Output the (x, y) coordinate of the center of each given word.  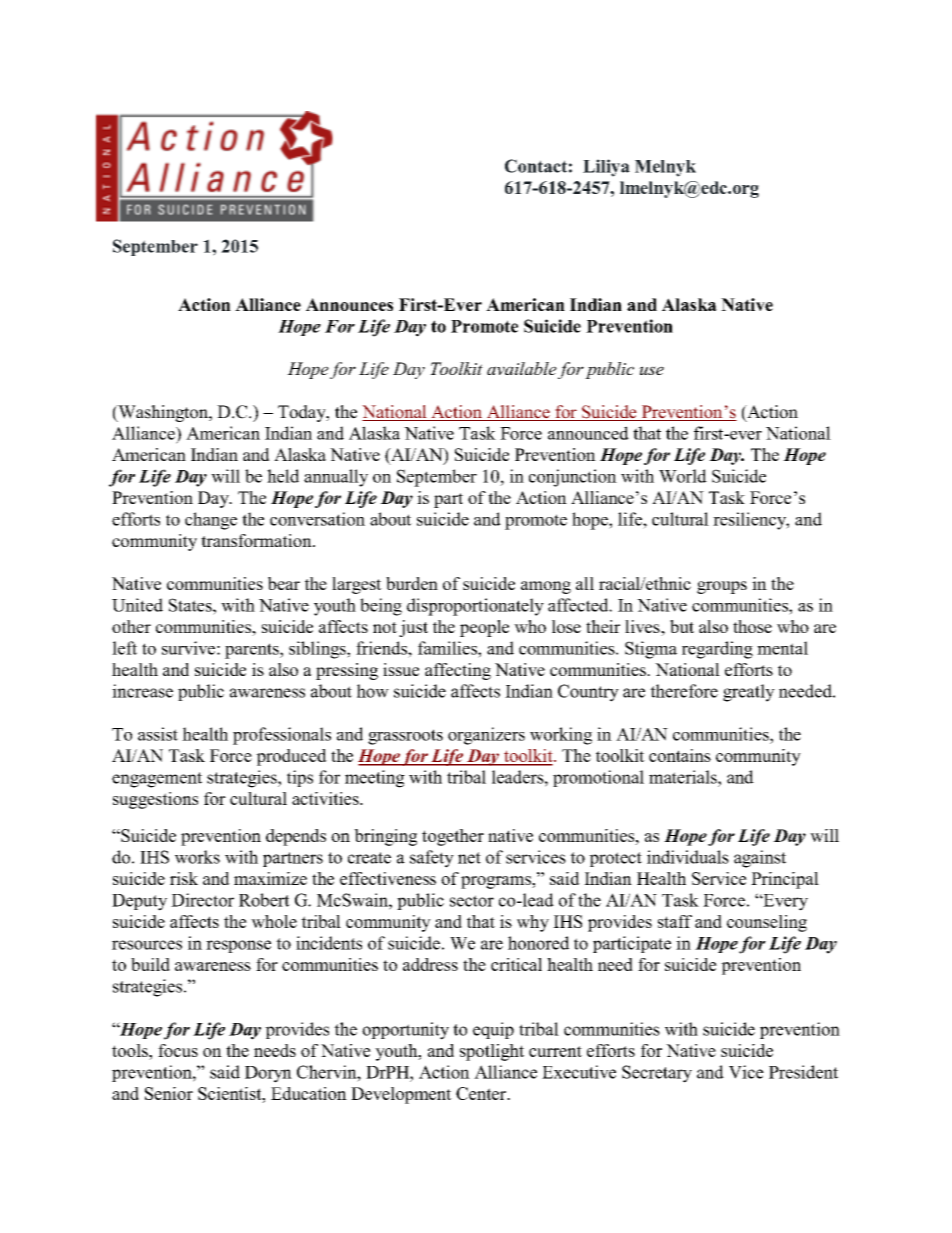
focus (178, 1050)
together (453, 837)
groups (722, 587)
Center (482, 1093)
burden (412, 583)
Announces (349, 304)
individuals (688, 857)
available (522, 368)
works (197, 857)
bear (284, 583)
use (651, 370)
